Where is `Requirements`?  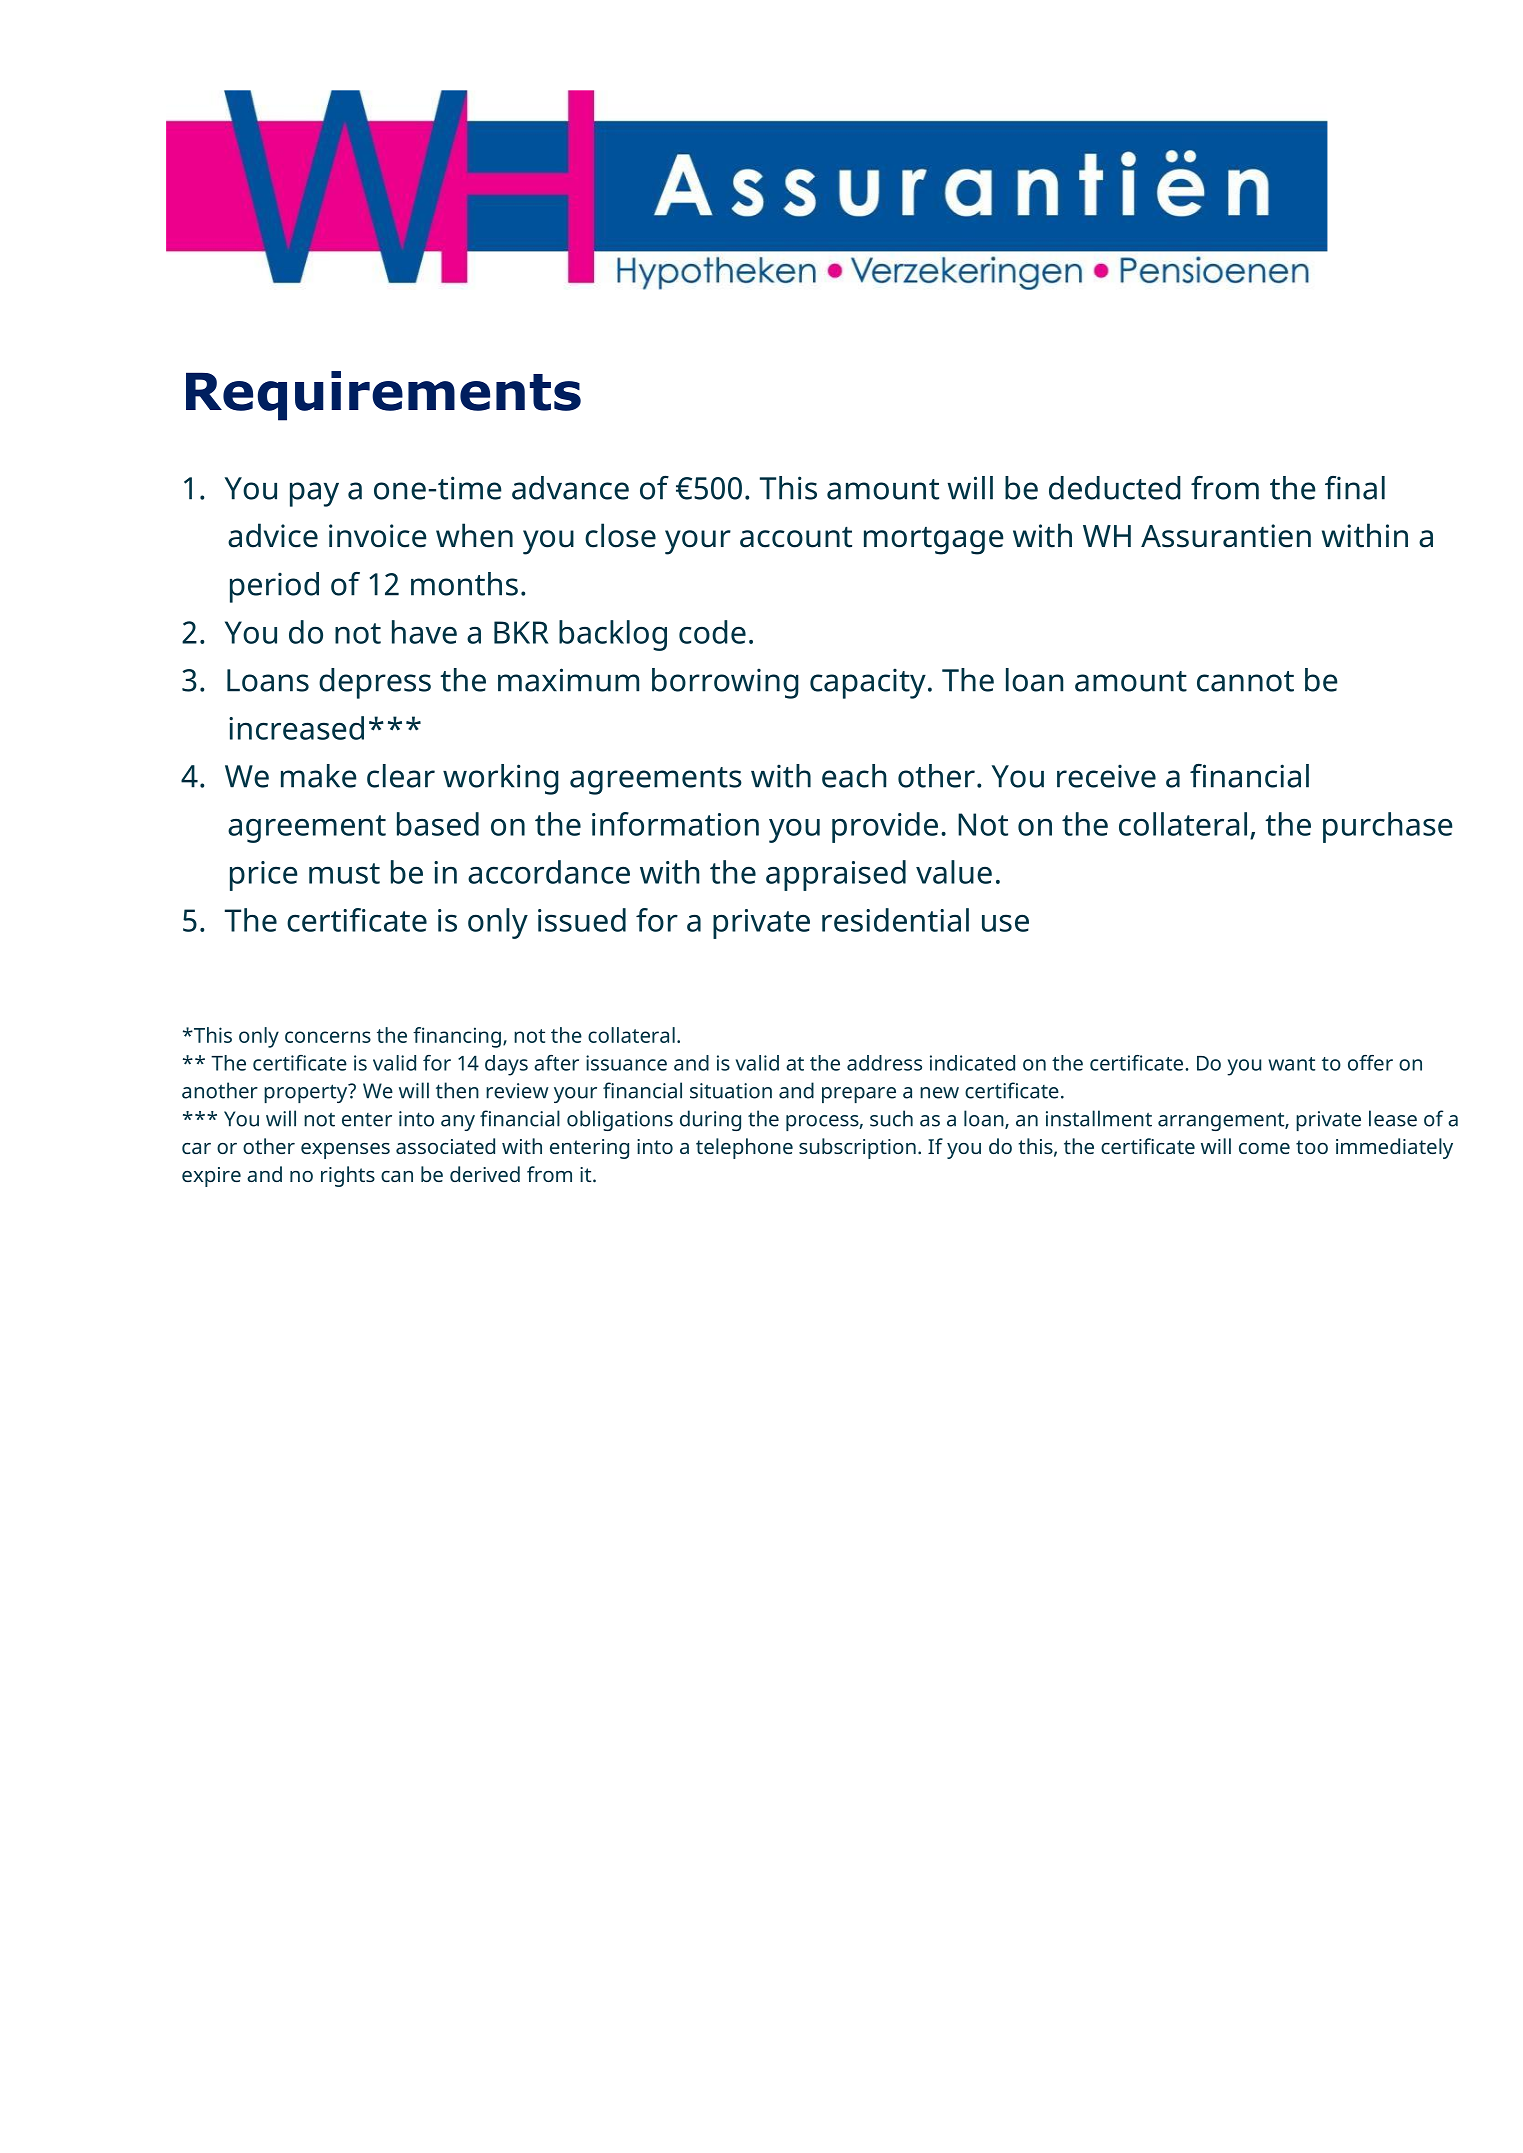 Requirements is located at coordinates (383, 396).
